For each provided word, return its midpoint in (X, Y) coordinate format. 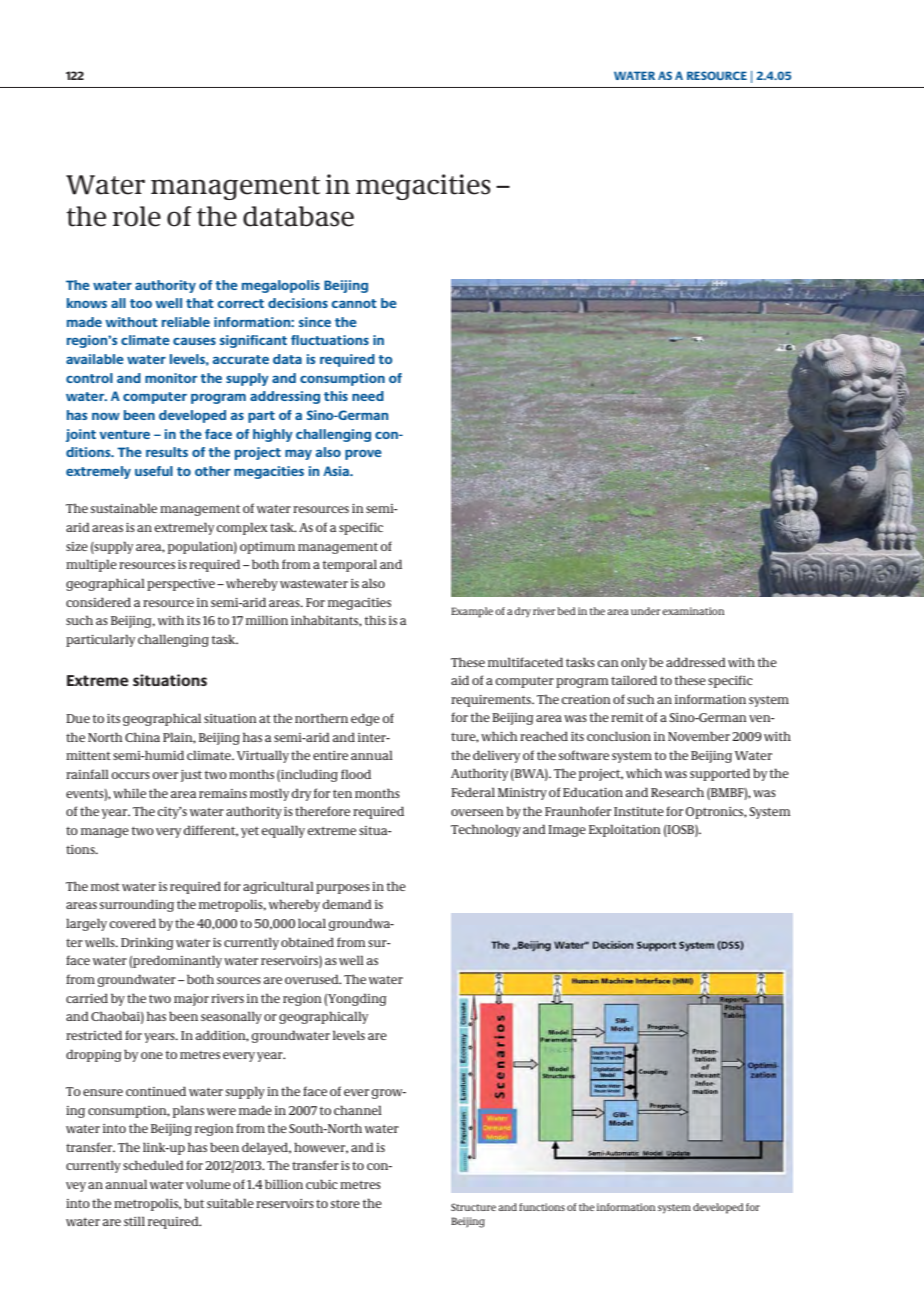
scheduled (153, 1165)
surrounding (137, 905)
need (368, 396)
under (645, 611)
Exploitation (625, 830)
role (137, 216)
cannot (354, 303)
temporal (350, 565)
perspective (181, 585)
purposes (343, 889)
